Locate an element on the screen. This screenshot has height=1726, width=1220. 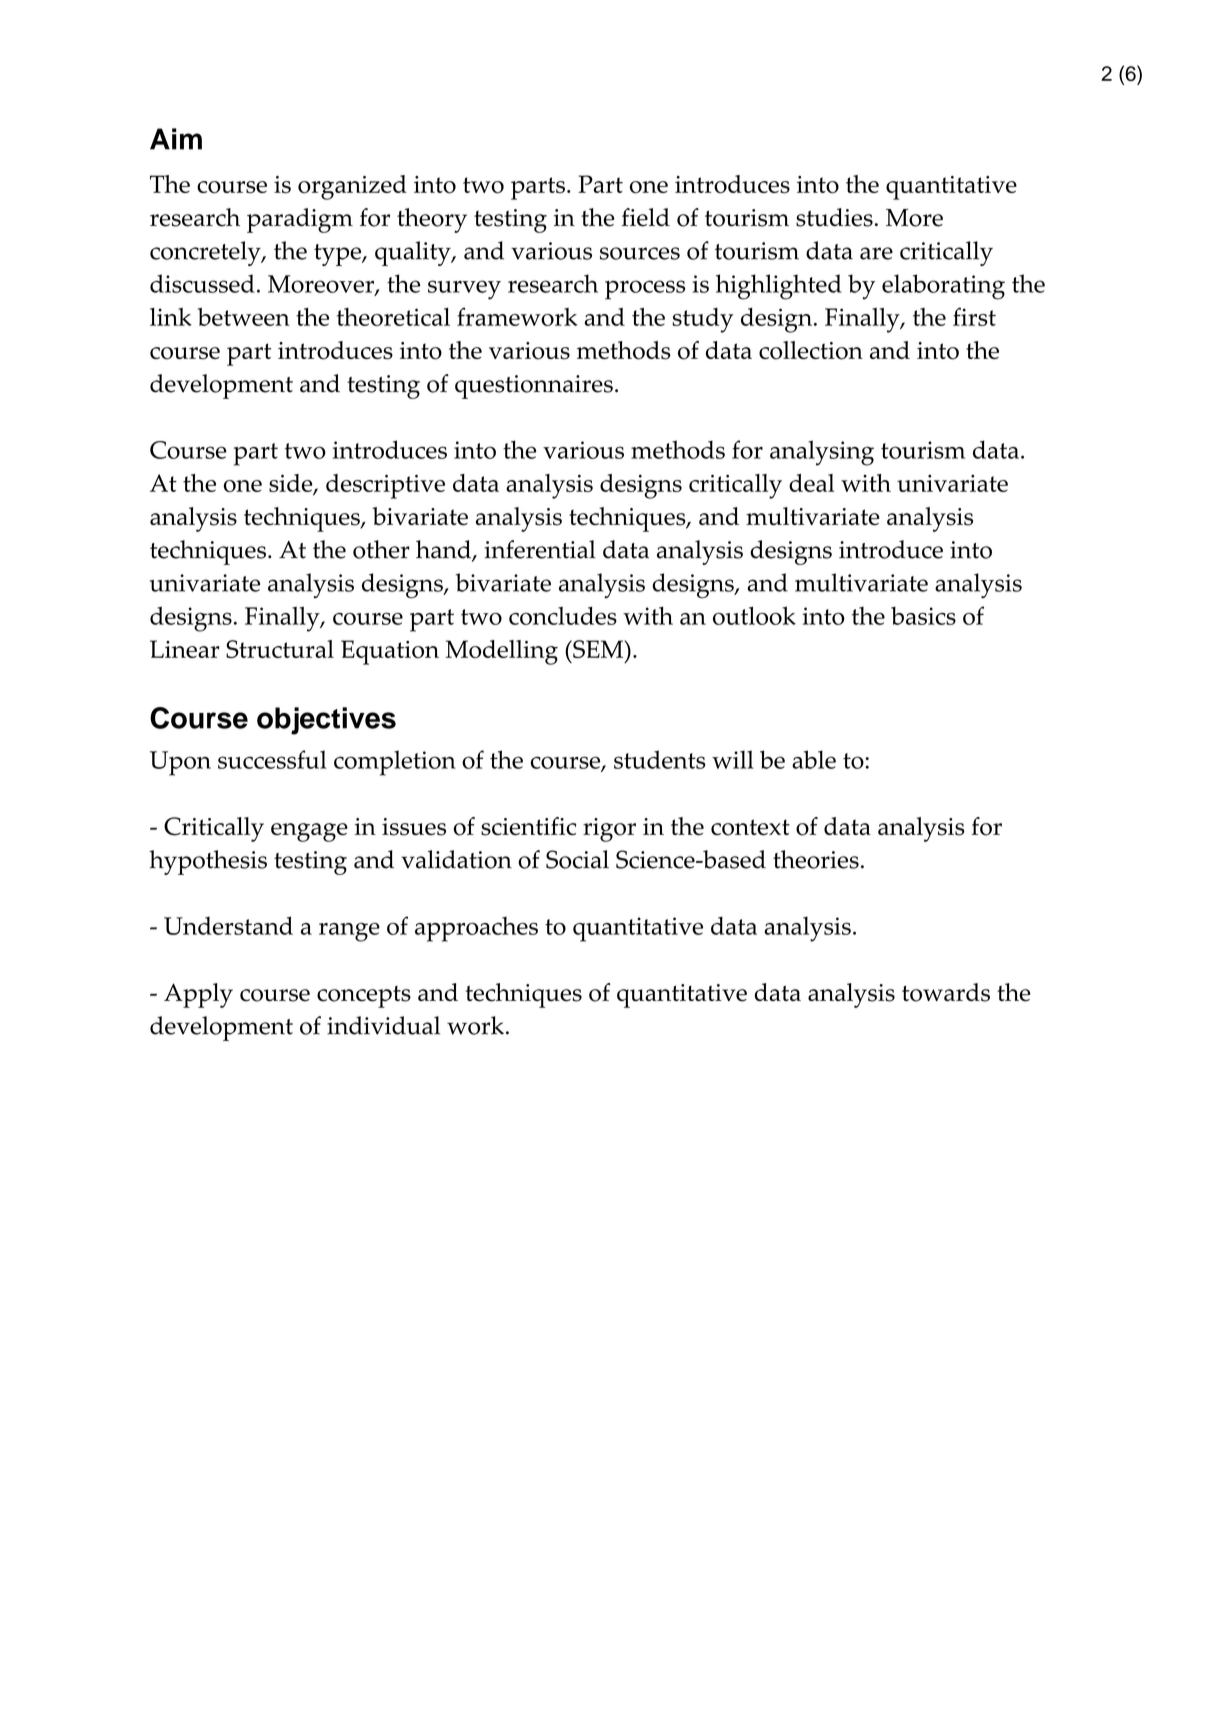
Apply is located at coordinates (198, 995).
